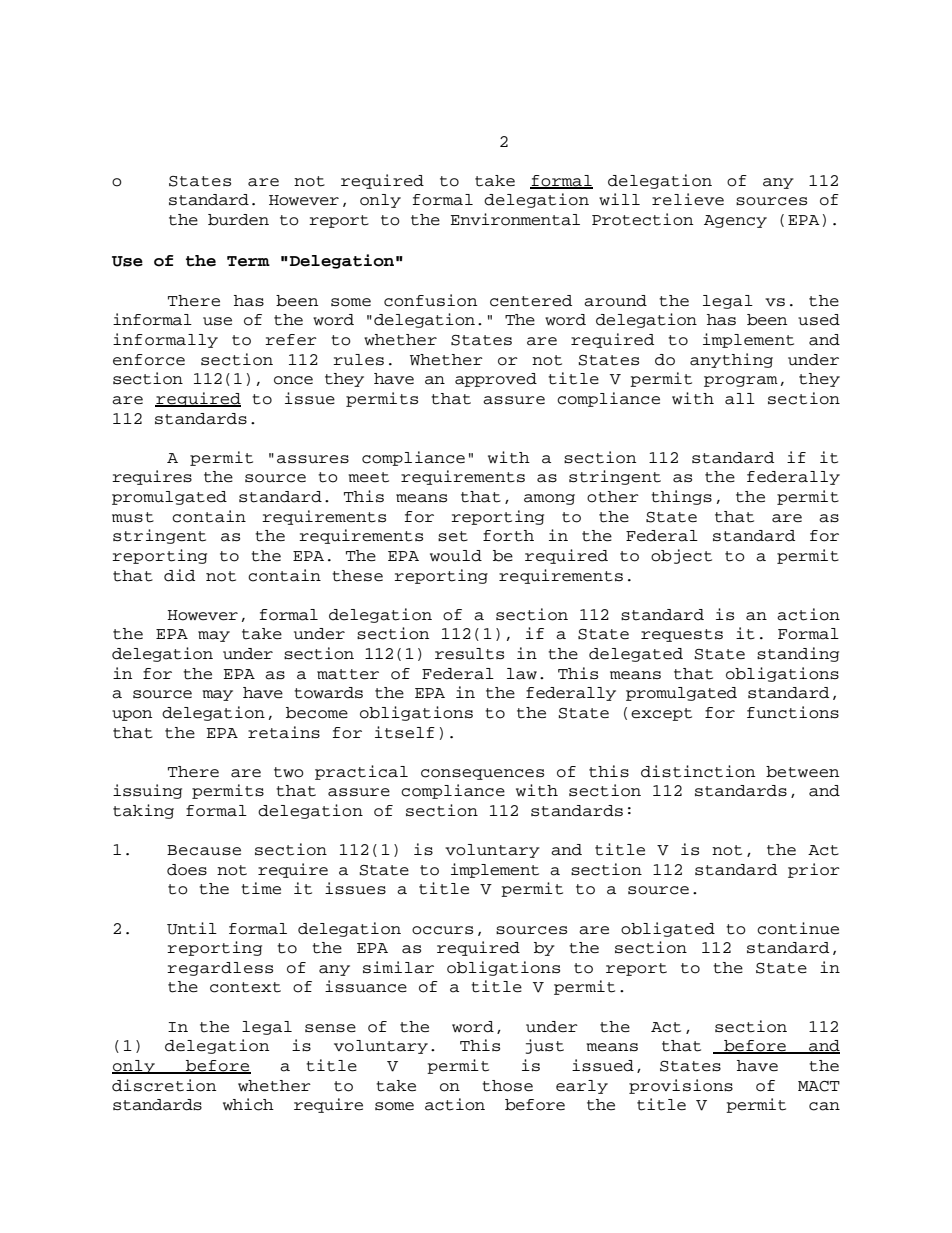  Describe the element at coordinates (248, 1104) in the page. I see `which` at that location.
